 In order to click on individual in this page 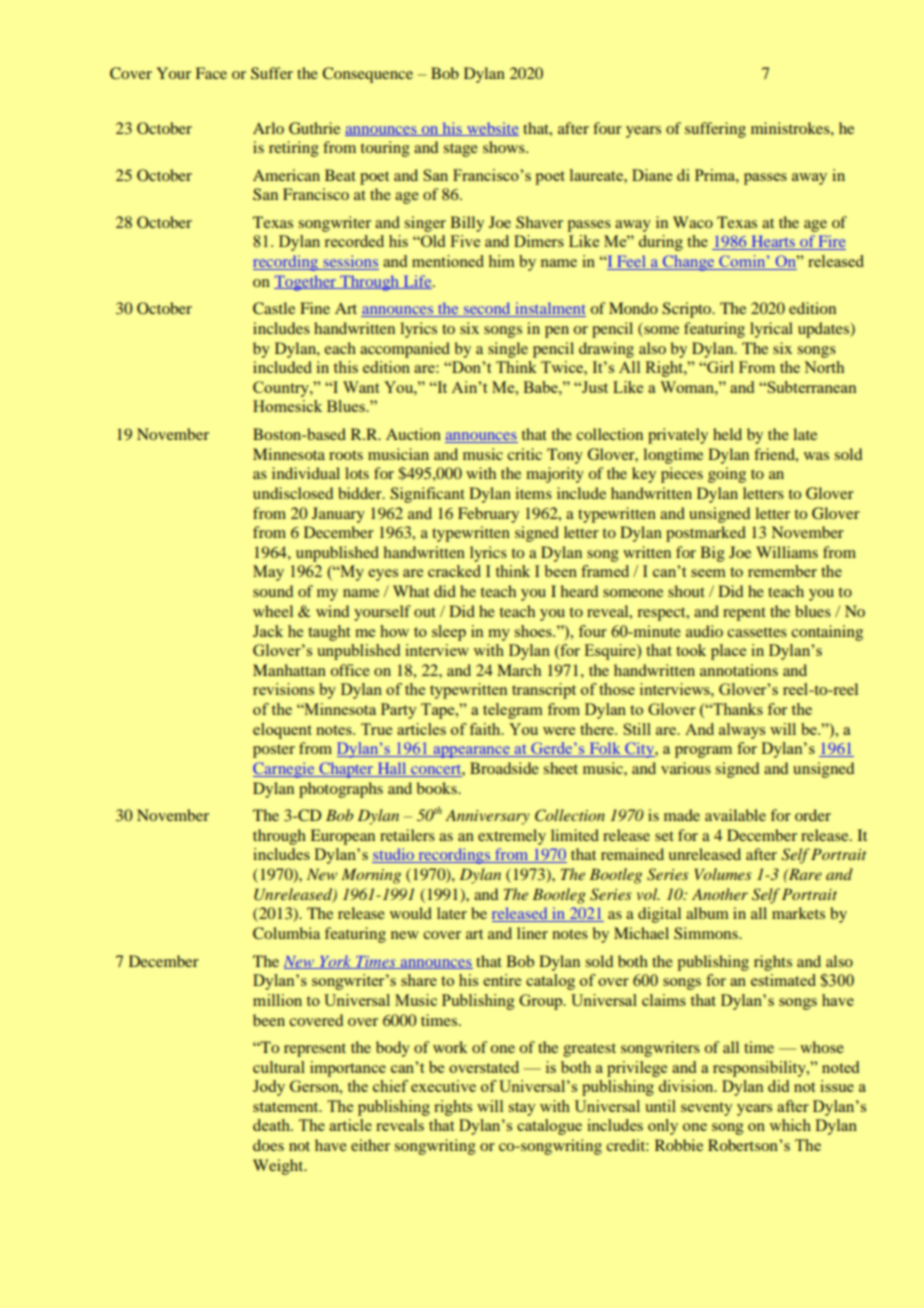, I will do `click(306, 473)`.
